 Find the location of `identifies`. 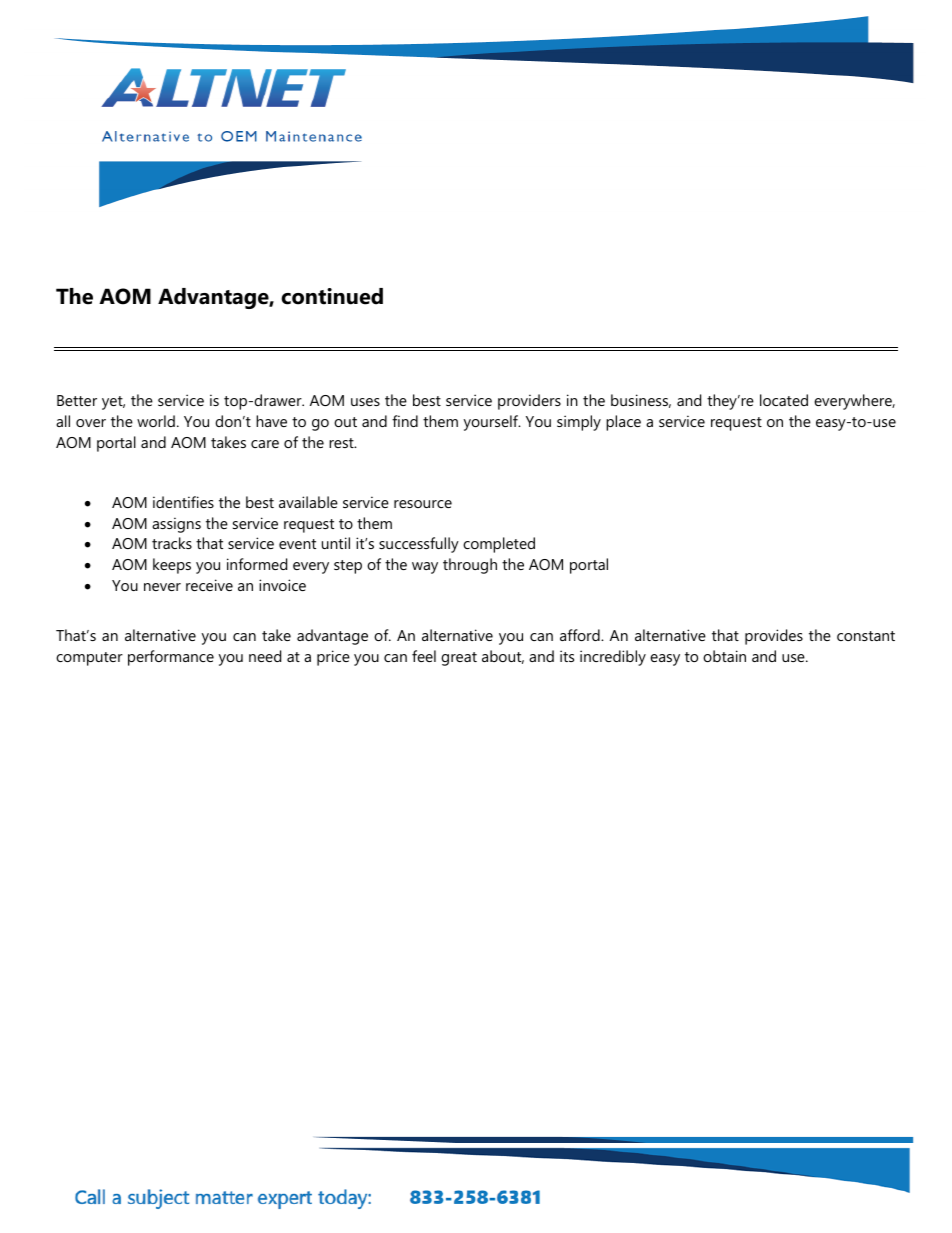

identifies is located at coordinates (183, 502).
